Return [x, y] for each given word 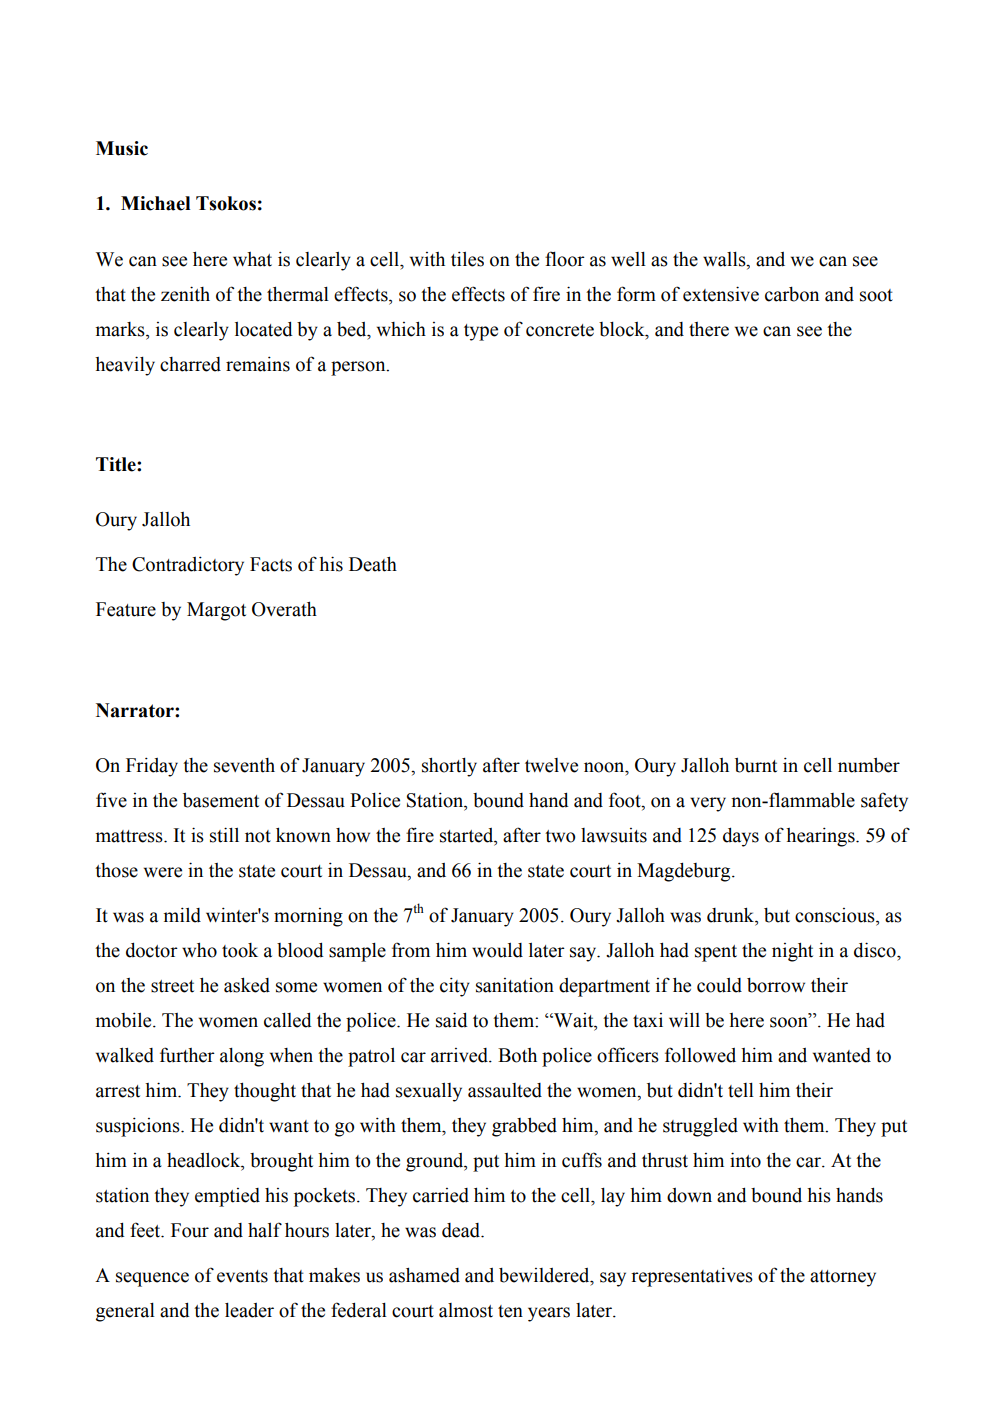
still [224, 835]
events [242, 1276]
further [187, 1055]
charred [190, 364]
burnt [756, 765]
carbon [792, 294]
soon [790, 1022]
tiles [467, 259]
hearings [821, 837]
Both [517, 1055]
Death [373, 564]
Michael [155, 203]
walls [725, 259]
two [560, 836]
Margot [216, 611]
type [481, 332]
